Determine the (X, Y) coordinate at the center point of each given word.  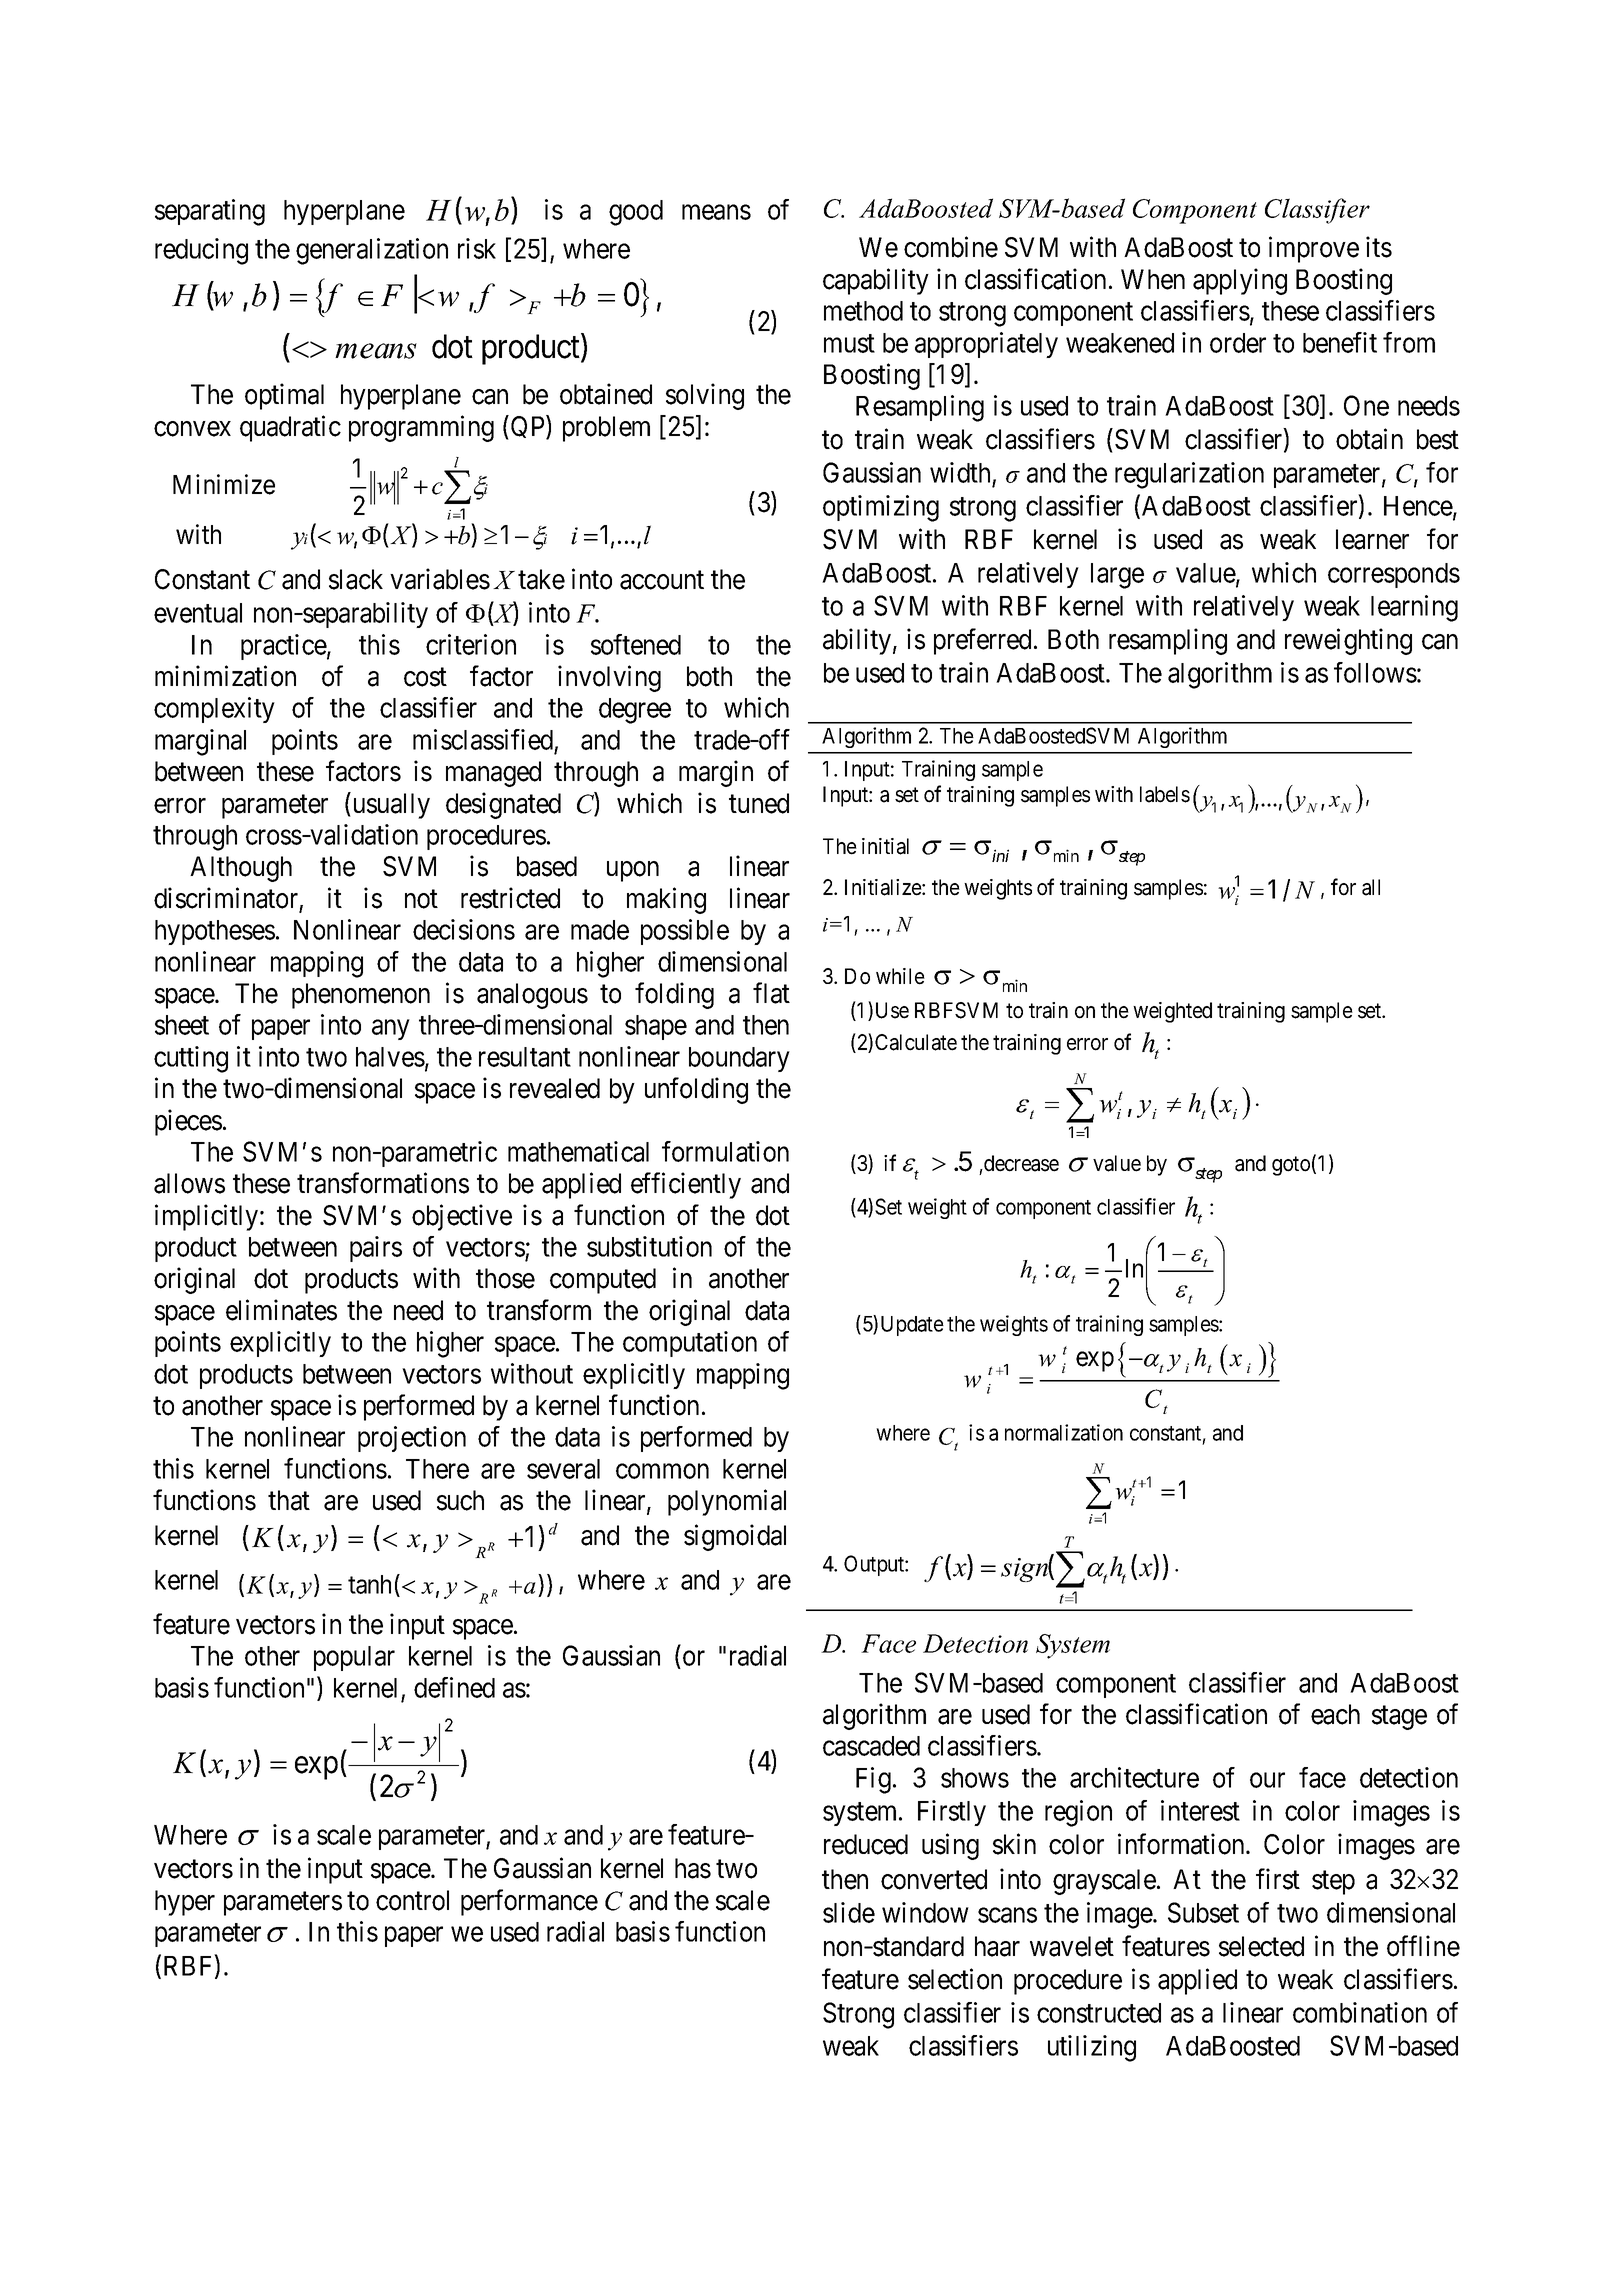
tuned (759, 803)
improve (1314, 249)
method (863, 311)
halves (390, 1057)
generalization (372, 251)
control (412, 1900)
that (289, 1500)
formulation (725, 1151)
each (1335, 1714)
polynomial (727, 1502)
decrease (1020, 1163)
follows (1375, 672)
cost (425, 677)
